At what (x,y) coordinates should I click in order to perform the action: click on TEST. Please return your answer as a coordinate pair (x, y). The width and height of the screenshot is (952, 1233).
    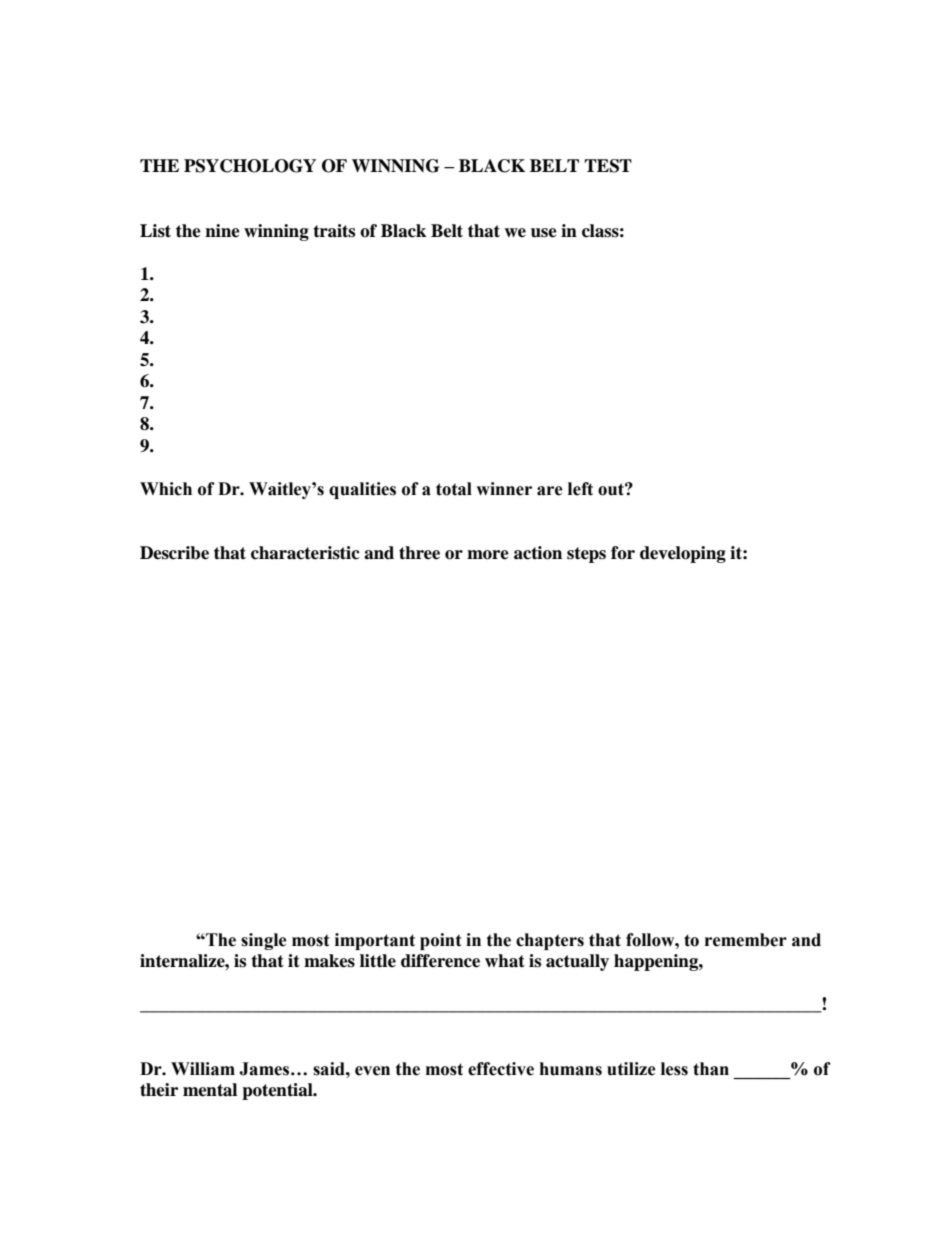
    Looking at the image, I should click on (608, 166).
